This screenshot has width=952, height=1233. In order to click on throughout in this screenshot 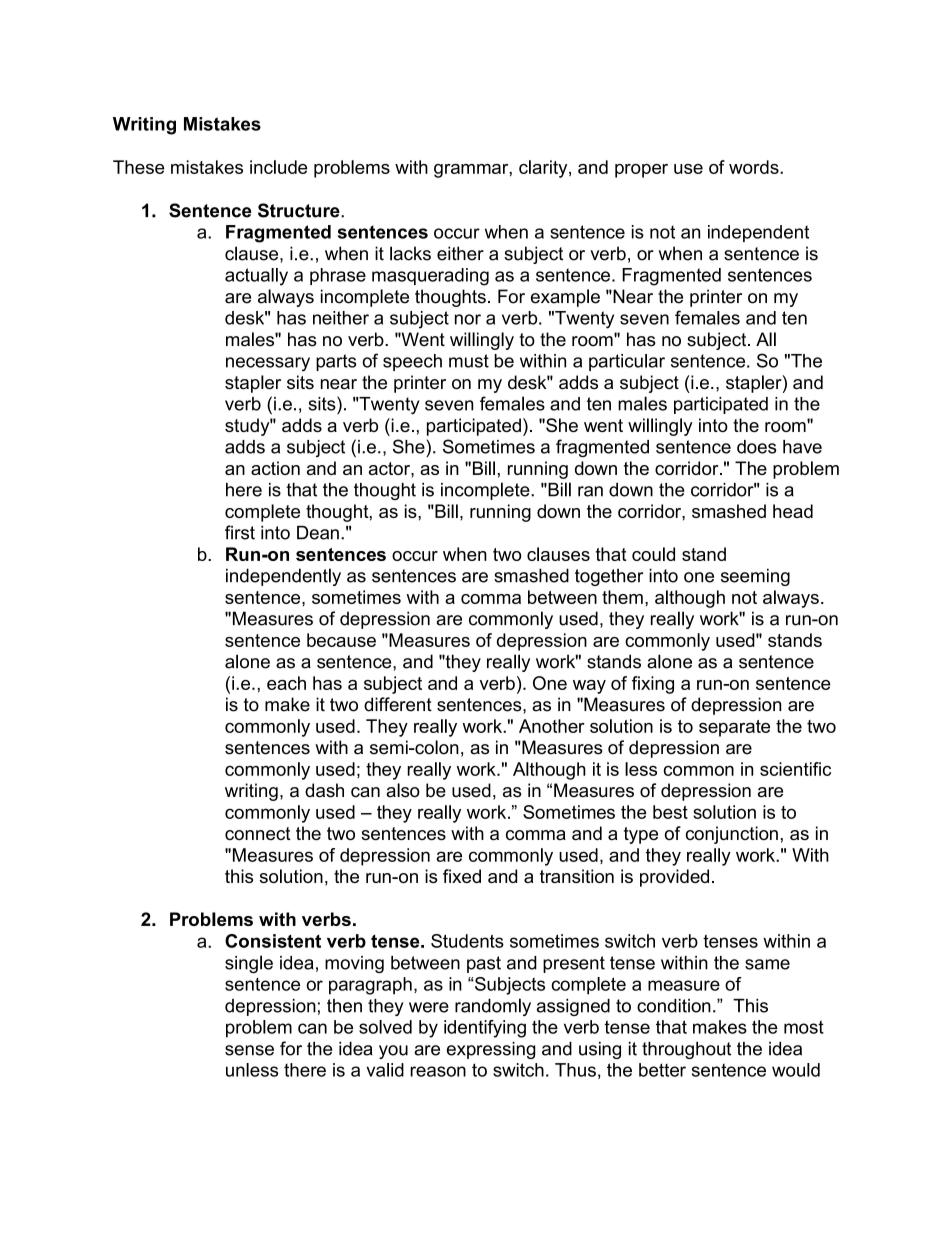, I will do `click(686, 1050)`.
